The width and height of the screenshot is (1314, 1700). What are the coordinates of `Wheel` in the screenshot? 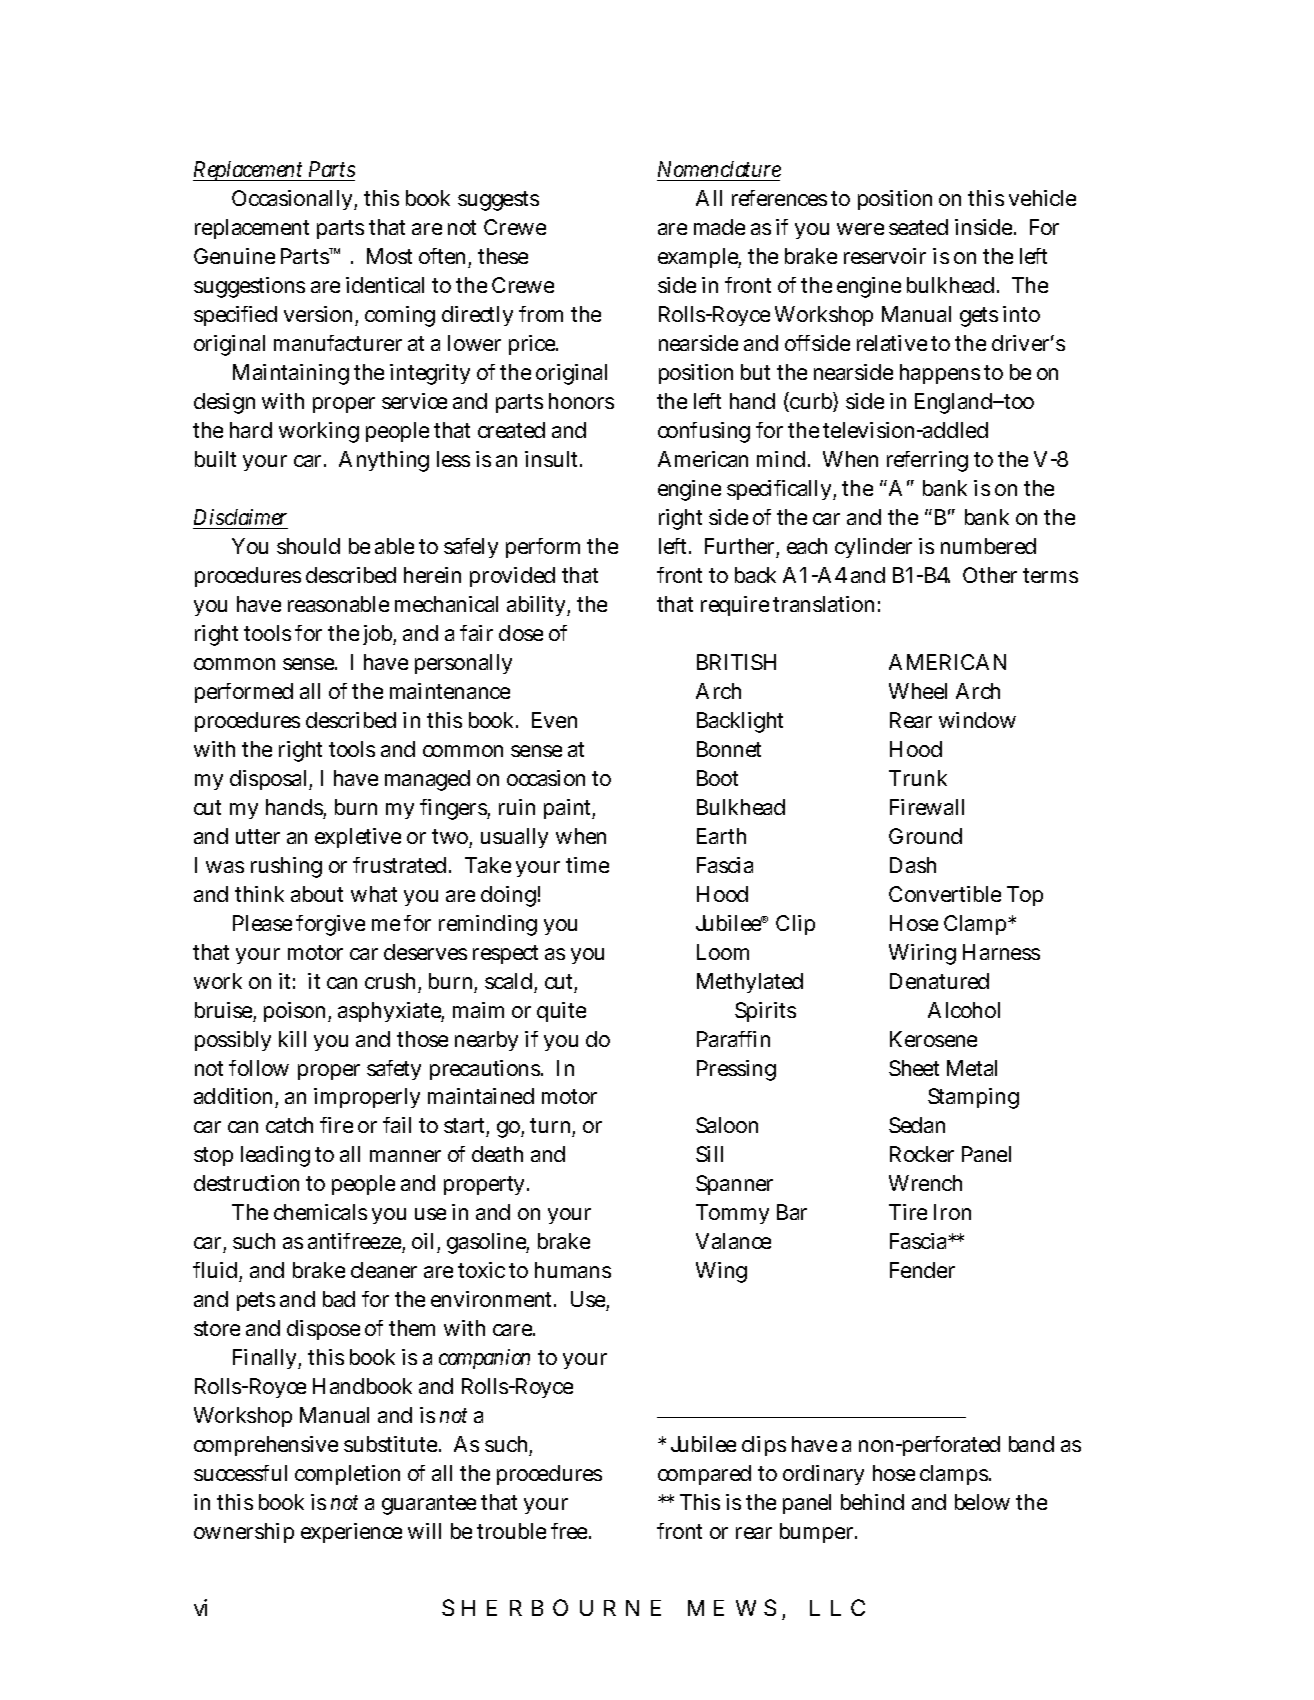 It's located at (918, 691).
